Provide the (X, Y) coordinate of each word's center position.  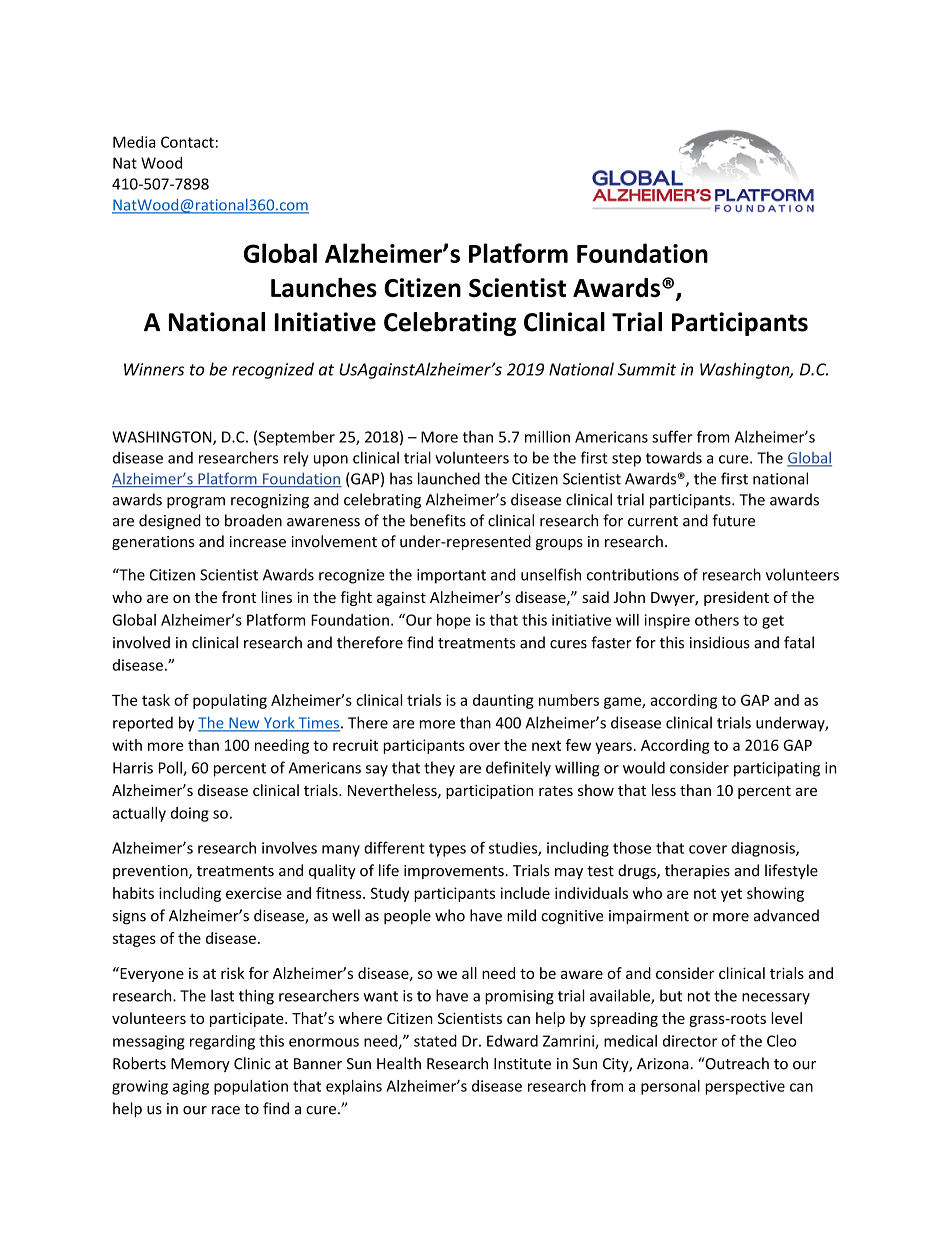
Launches (324, 288)
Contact (187, 142)
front (239, 597)
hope (454, 621)
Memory (200, 1065)
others (717, 620)
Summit (647, 369)
